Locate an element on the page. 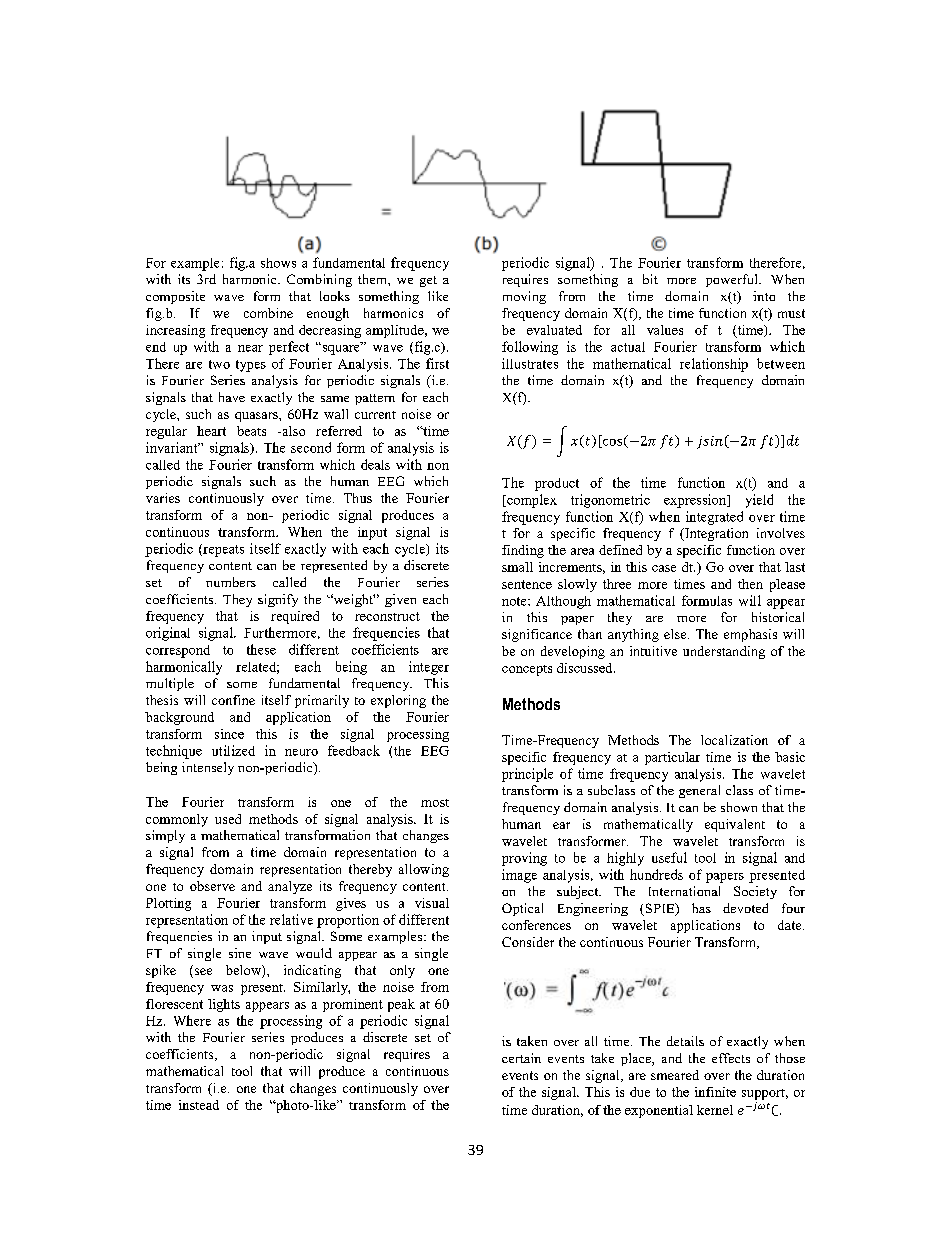 The height and width of the page is (1233, 952). observe is located at coordinates (212, 886).
